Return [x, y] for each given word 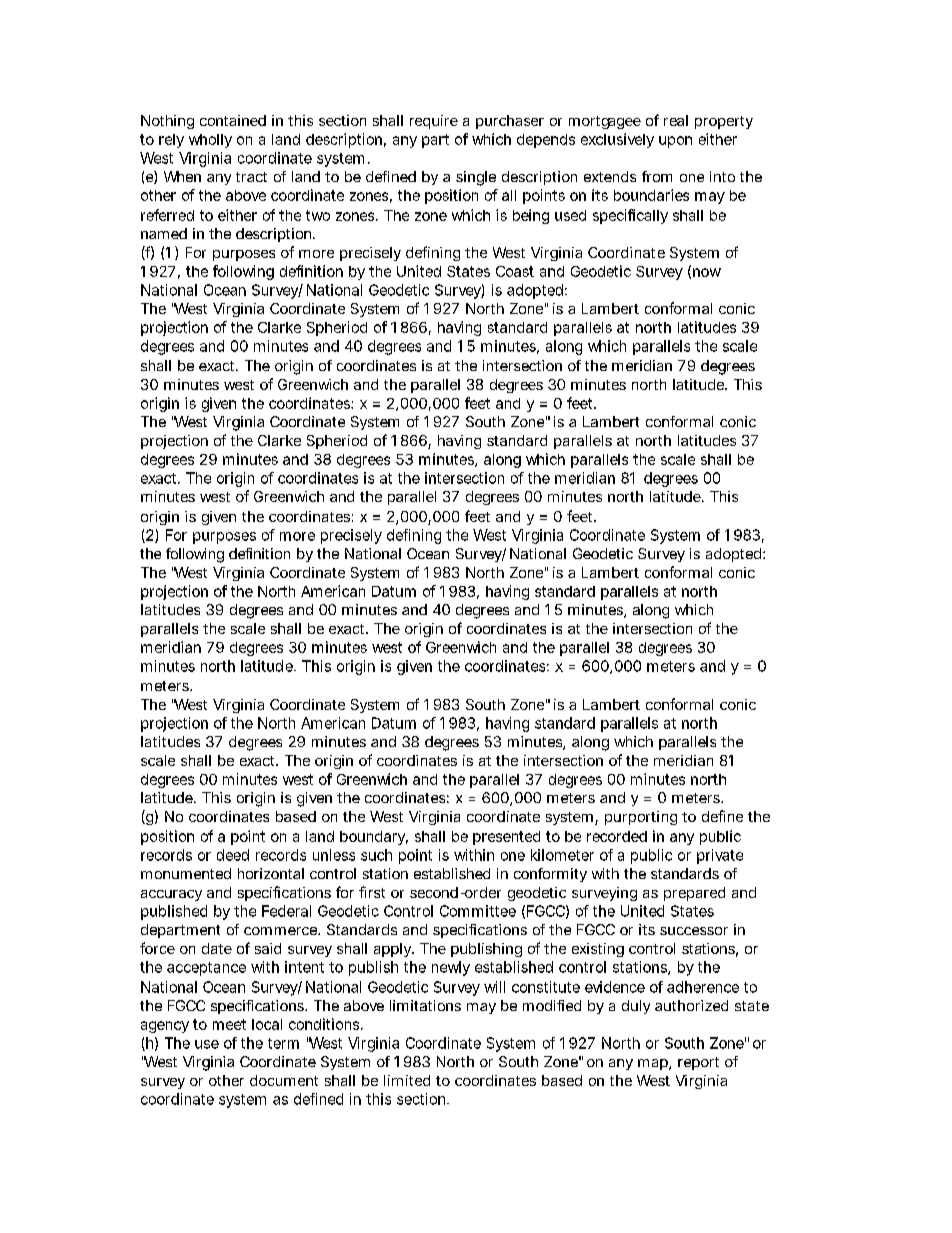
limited [407, 1080]
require [434, 122]
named [164, 233]
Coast [515, 271]
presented [506, 838]
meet [229, 1024]
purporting [641, 818]
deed [233, 855]
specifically [630, 216]
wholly [210, 141]
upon [675, 142]
